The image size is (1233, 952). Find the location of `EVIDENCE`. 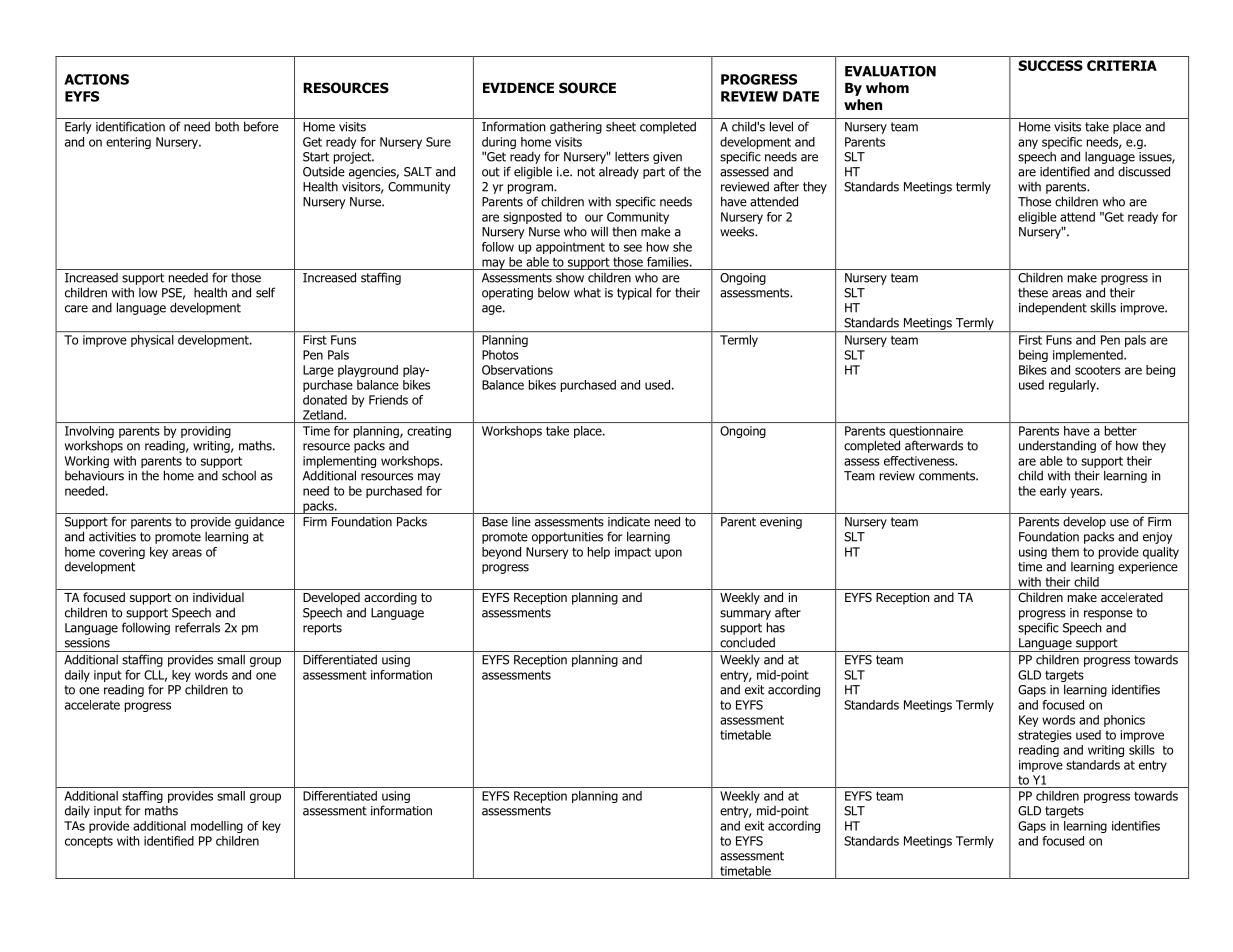

EVIDENCE is located at coordinates (518, 87).
